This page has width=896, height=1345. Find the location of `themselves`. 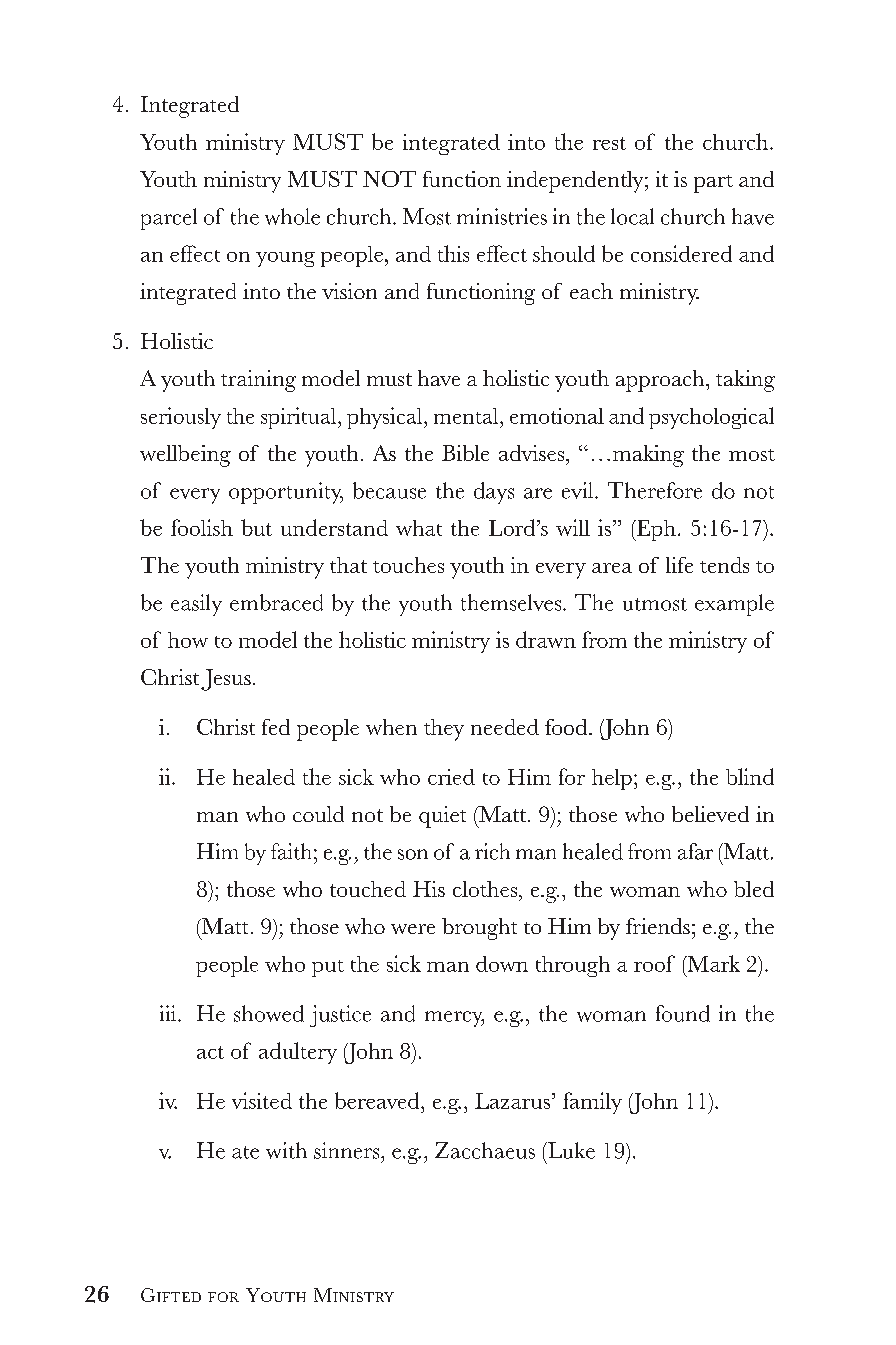

themselves is located at coordinates (512, 602).
